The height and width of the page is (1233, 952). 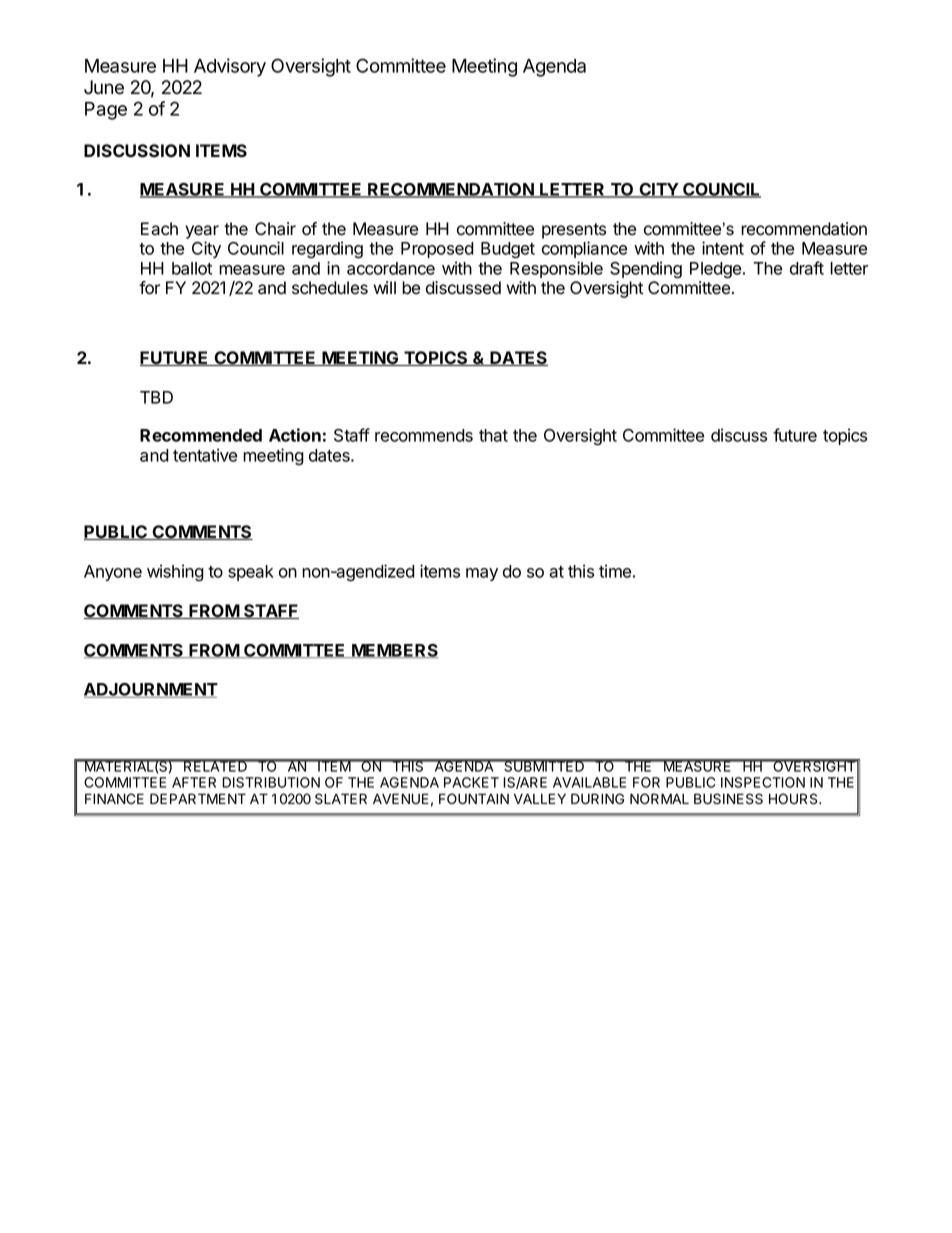 I want to click on Advisory, so click(x=230, y=67).
